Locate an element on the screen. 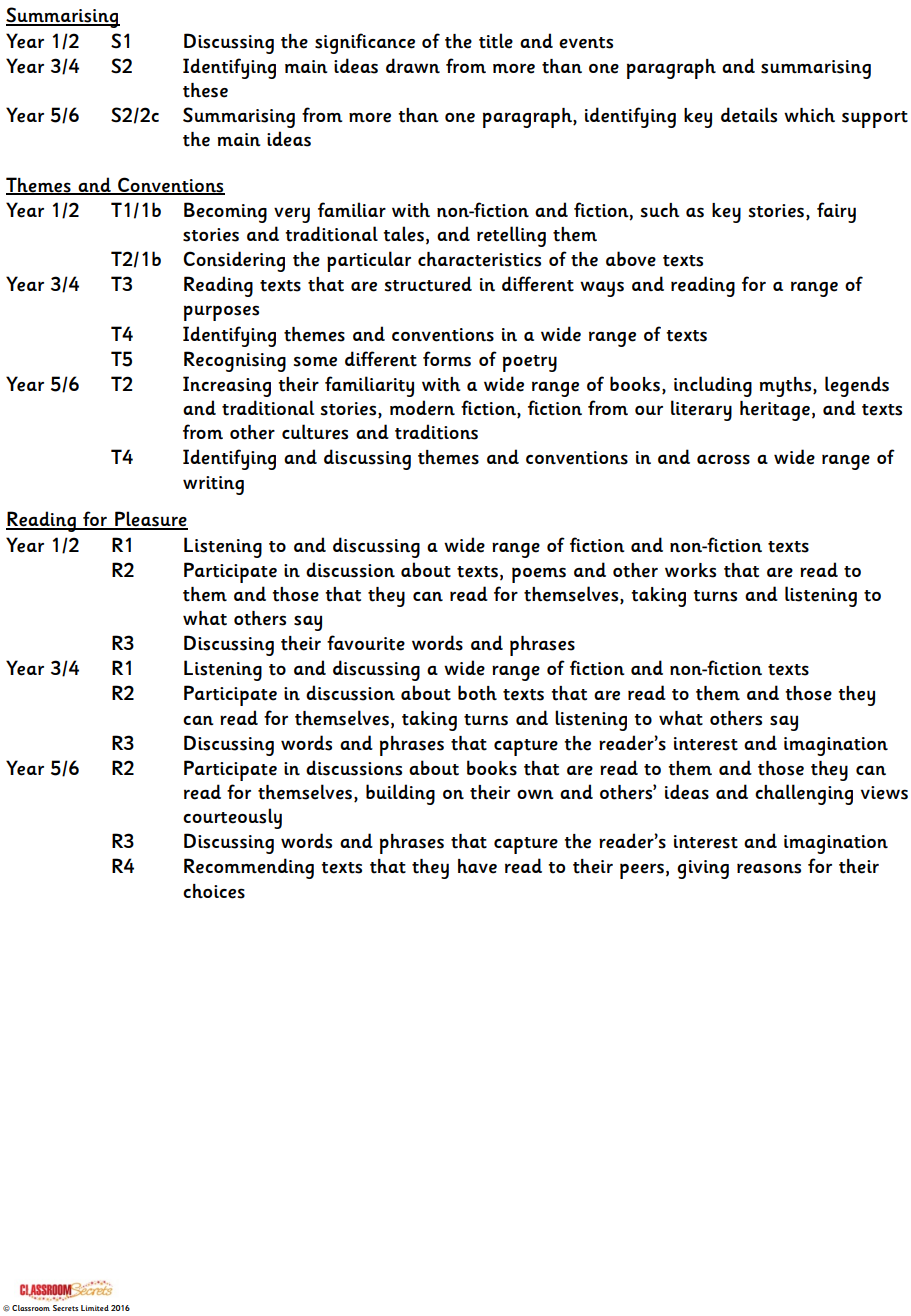 This screenshot has height=1316, width=911. Limited is located at coordinates (95, 1308).
